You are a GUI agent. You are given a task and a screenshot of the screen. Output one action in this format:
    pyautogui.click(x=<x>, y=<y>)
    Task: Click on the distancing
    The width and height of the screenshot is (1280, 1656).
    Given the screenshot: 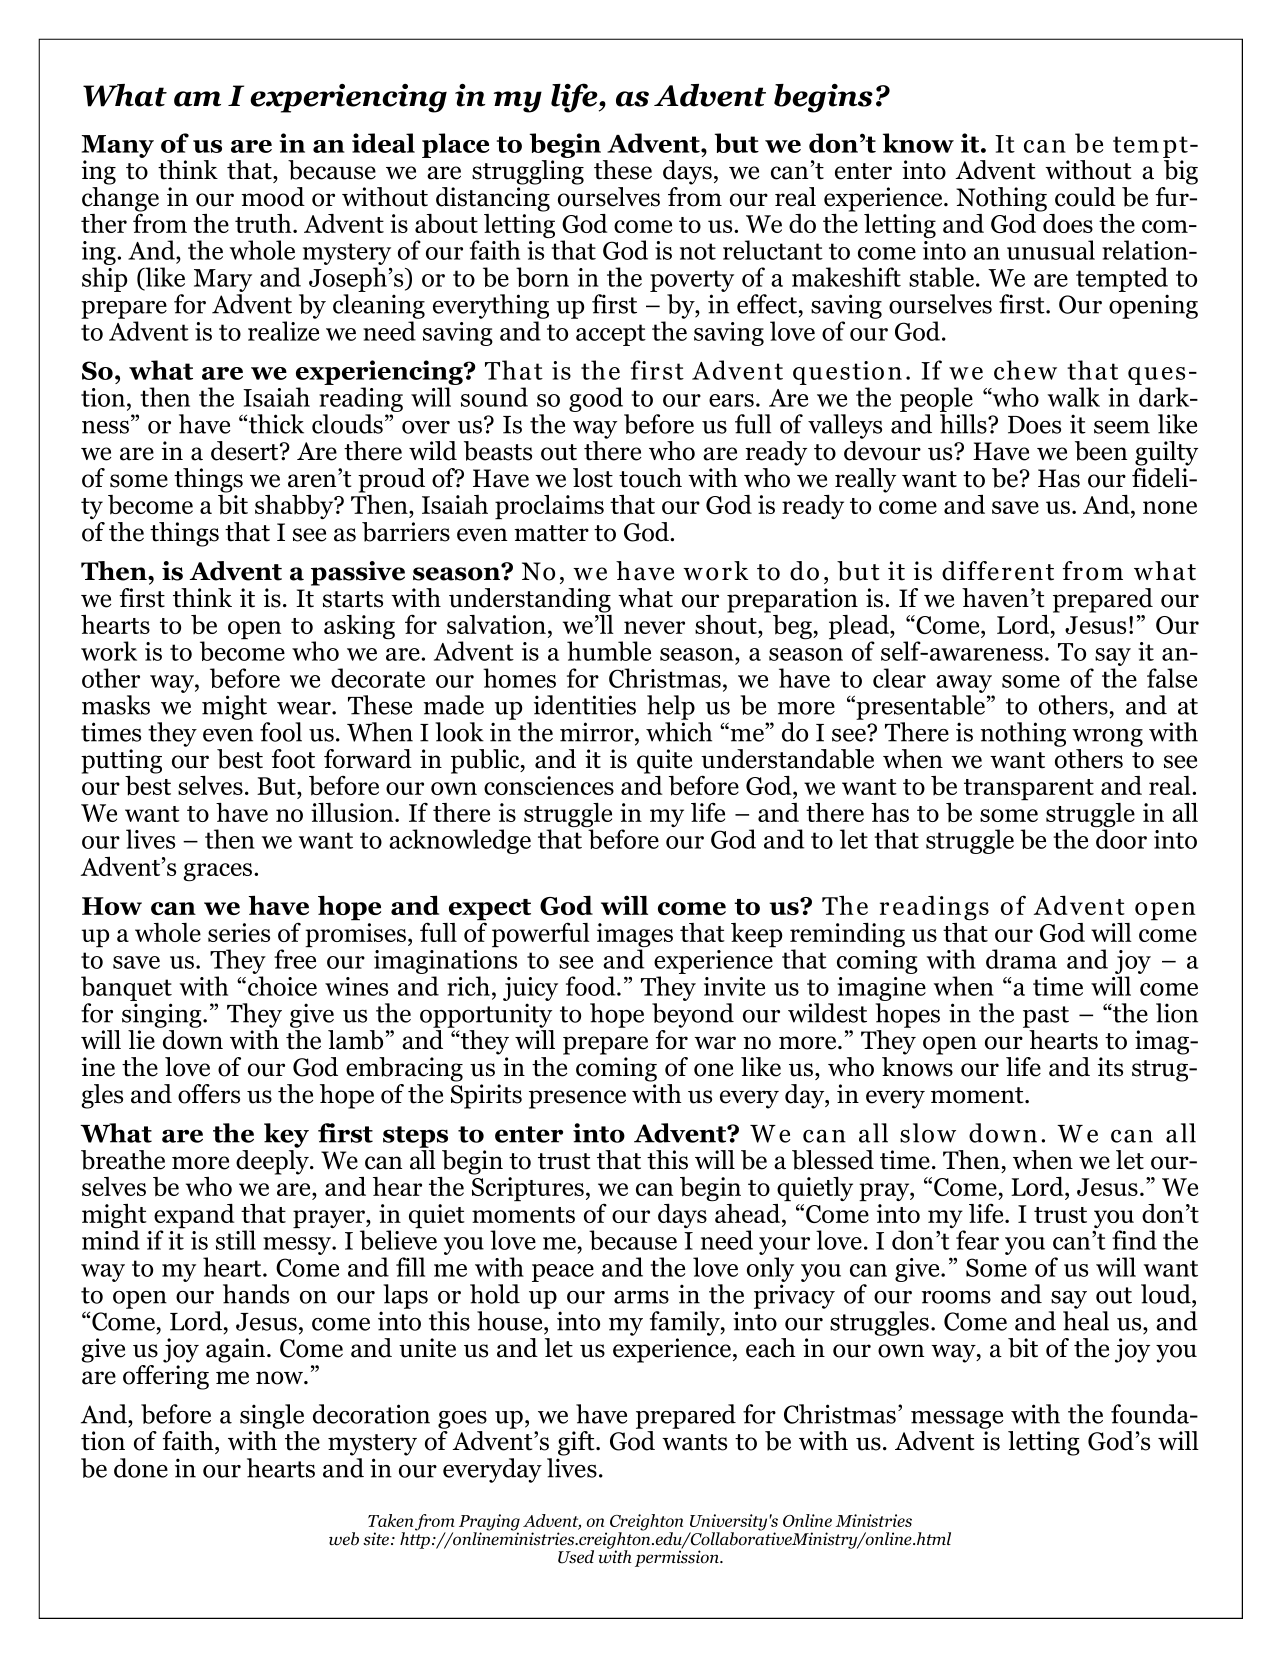 What is the action you would take?
    pyautogui.click(x=493, y=198)
